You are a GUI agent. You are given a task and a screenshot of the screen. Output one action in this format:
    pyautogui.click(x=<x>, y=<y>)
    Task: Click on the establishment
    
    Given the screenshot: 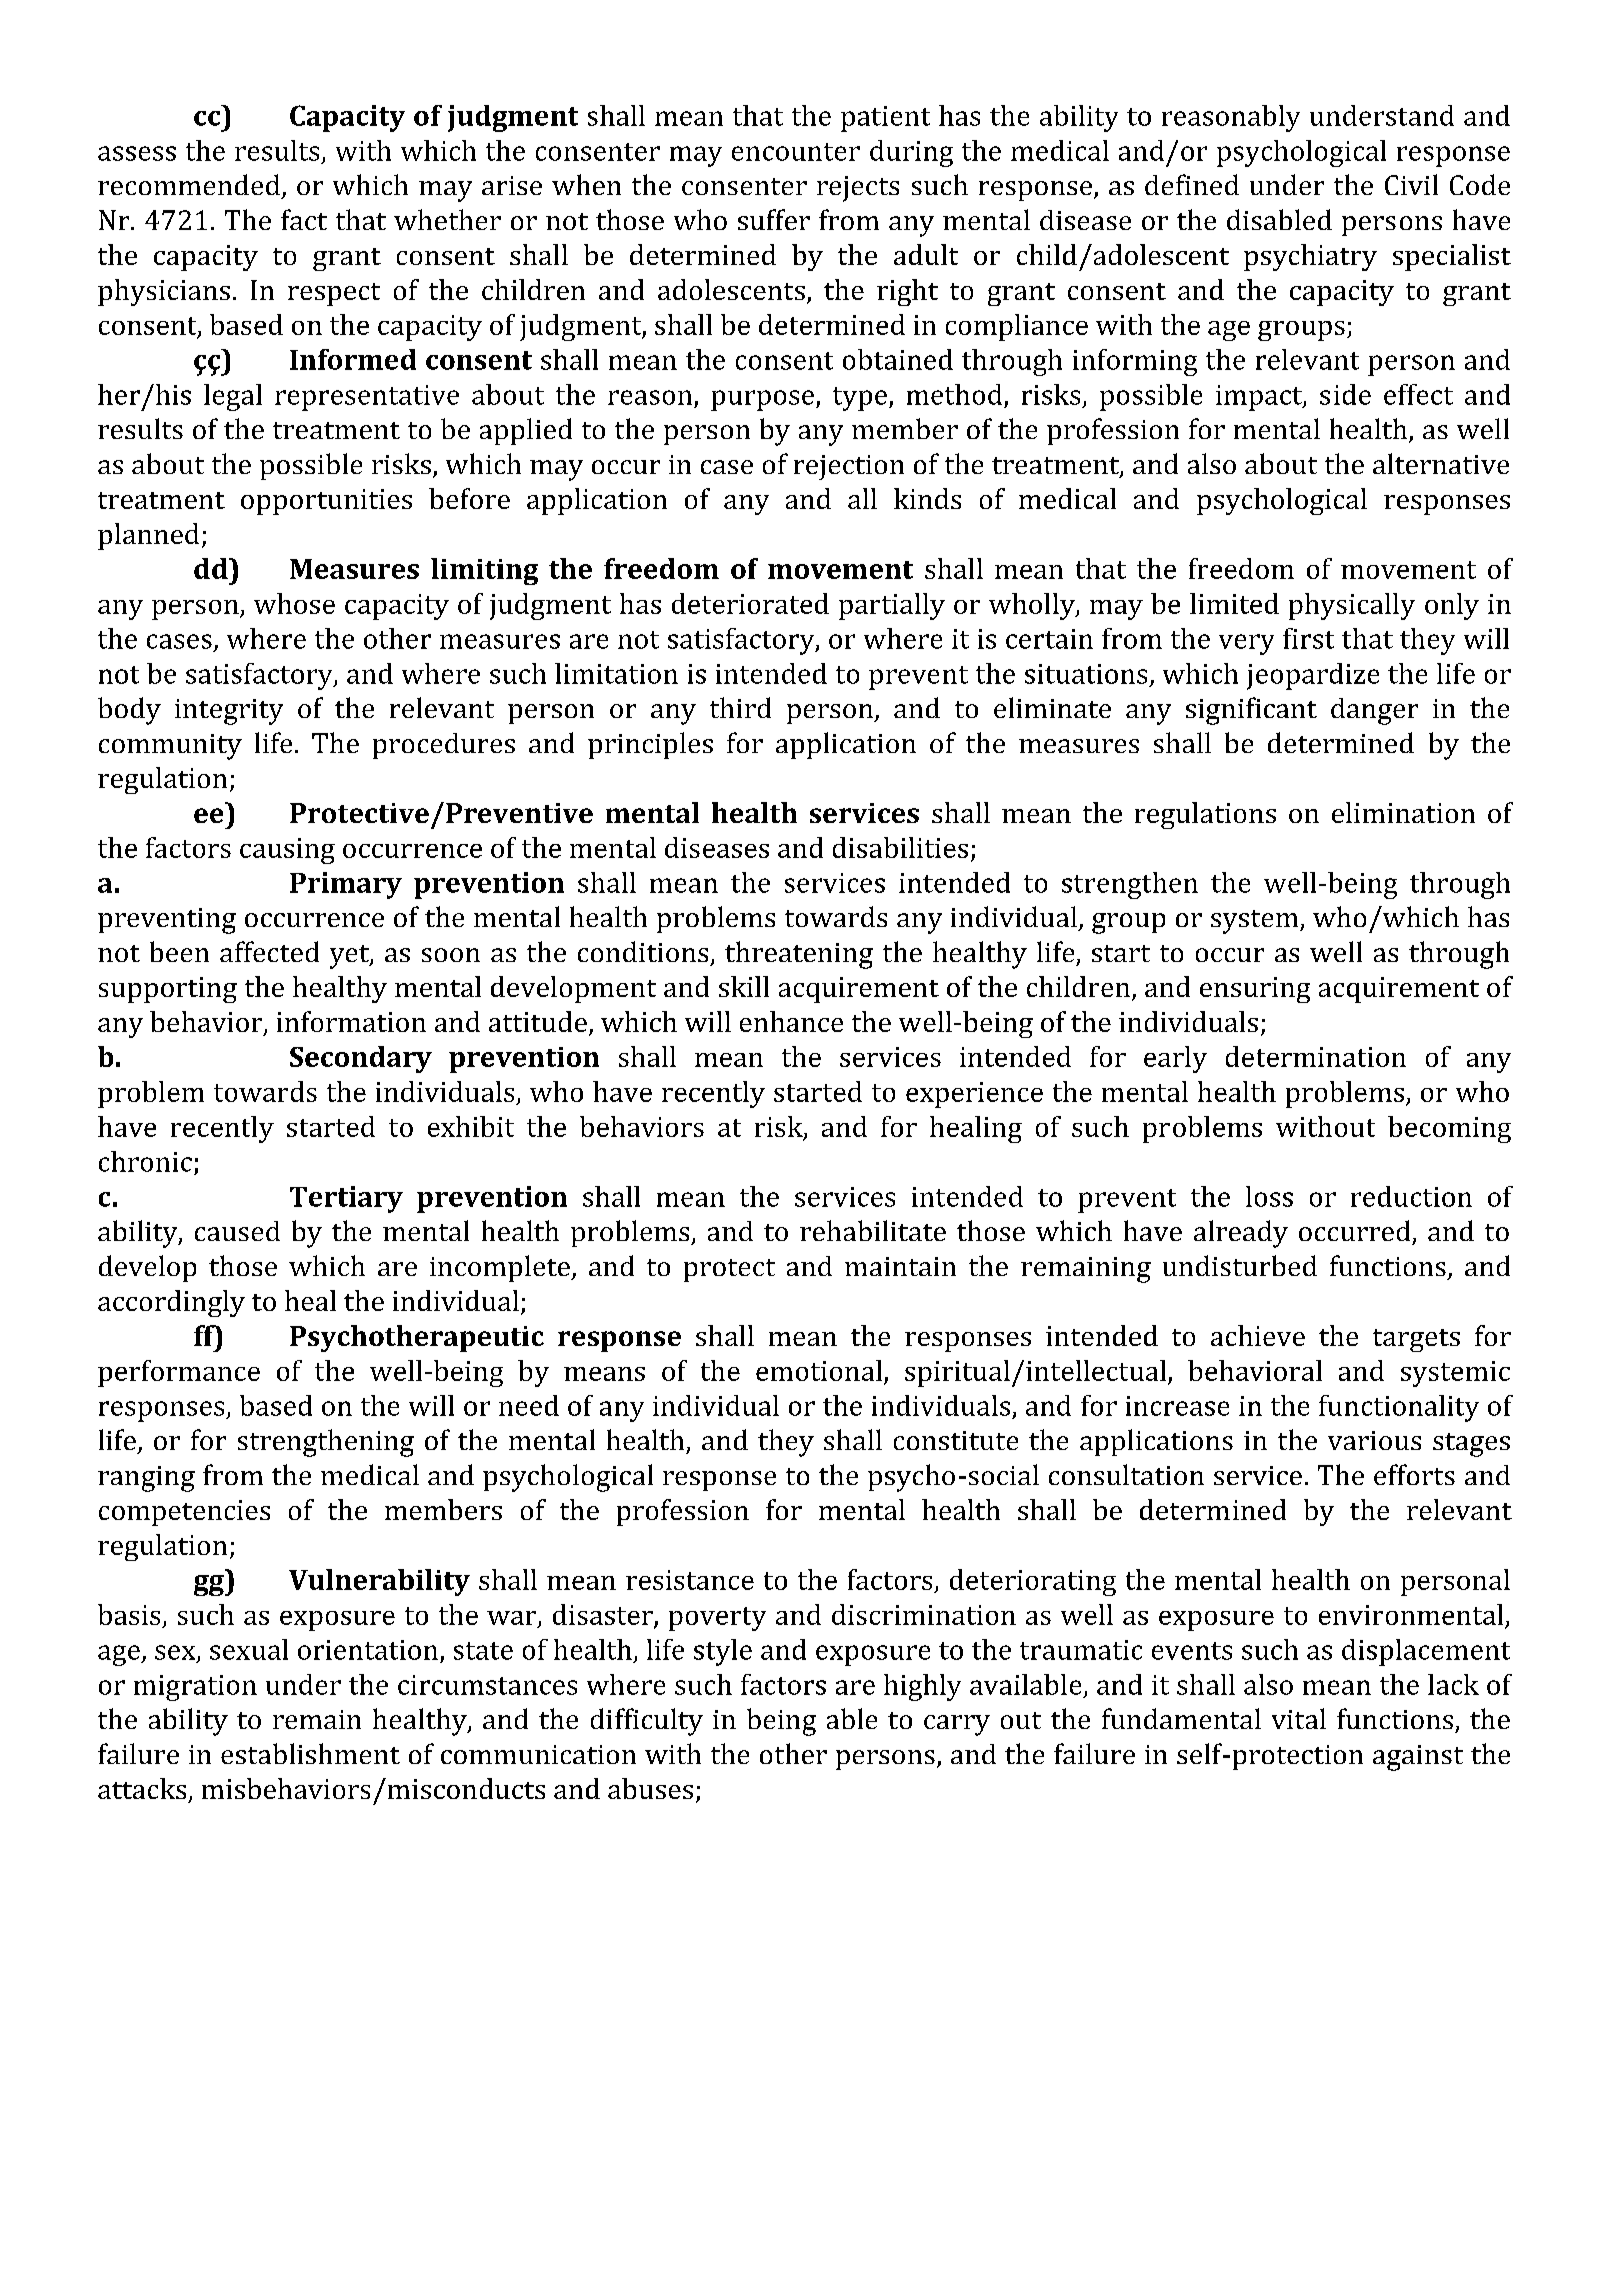 What is the action you would take?
    pyautogui.click(x=310, y=1753)
